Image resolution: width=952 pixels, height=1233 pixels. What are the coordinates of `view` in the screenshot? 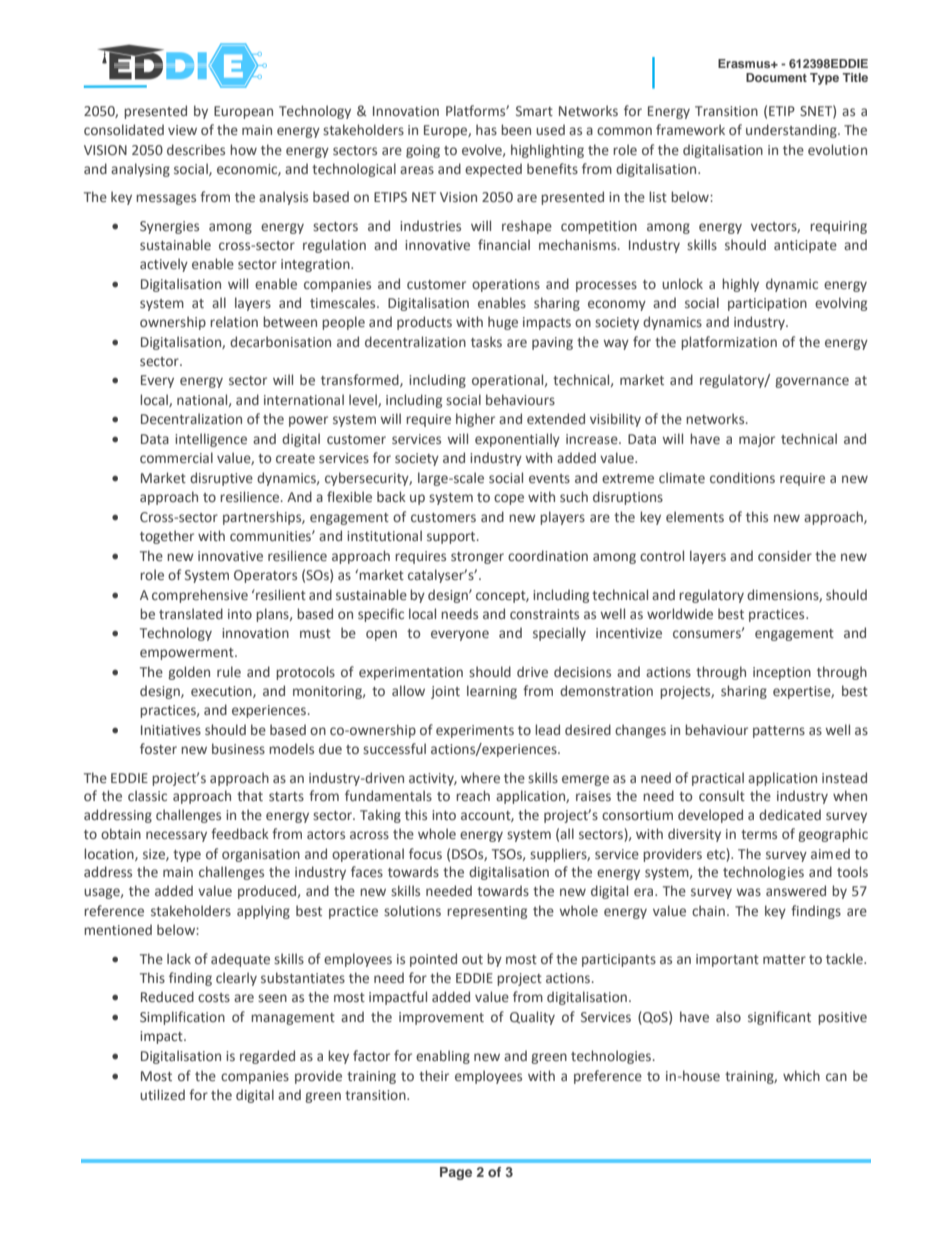 It's located at (182, 130).
